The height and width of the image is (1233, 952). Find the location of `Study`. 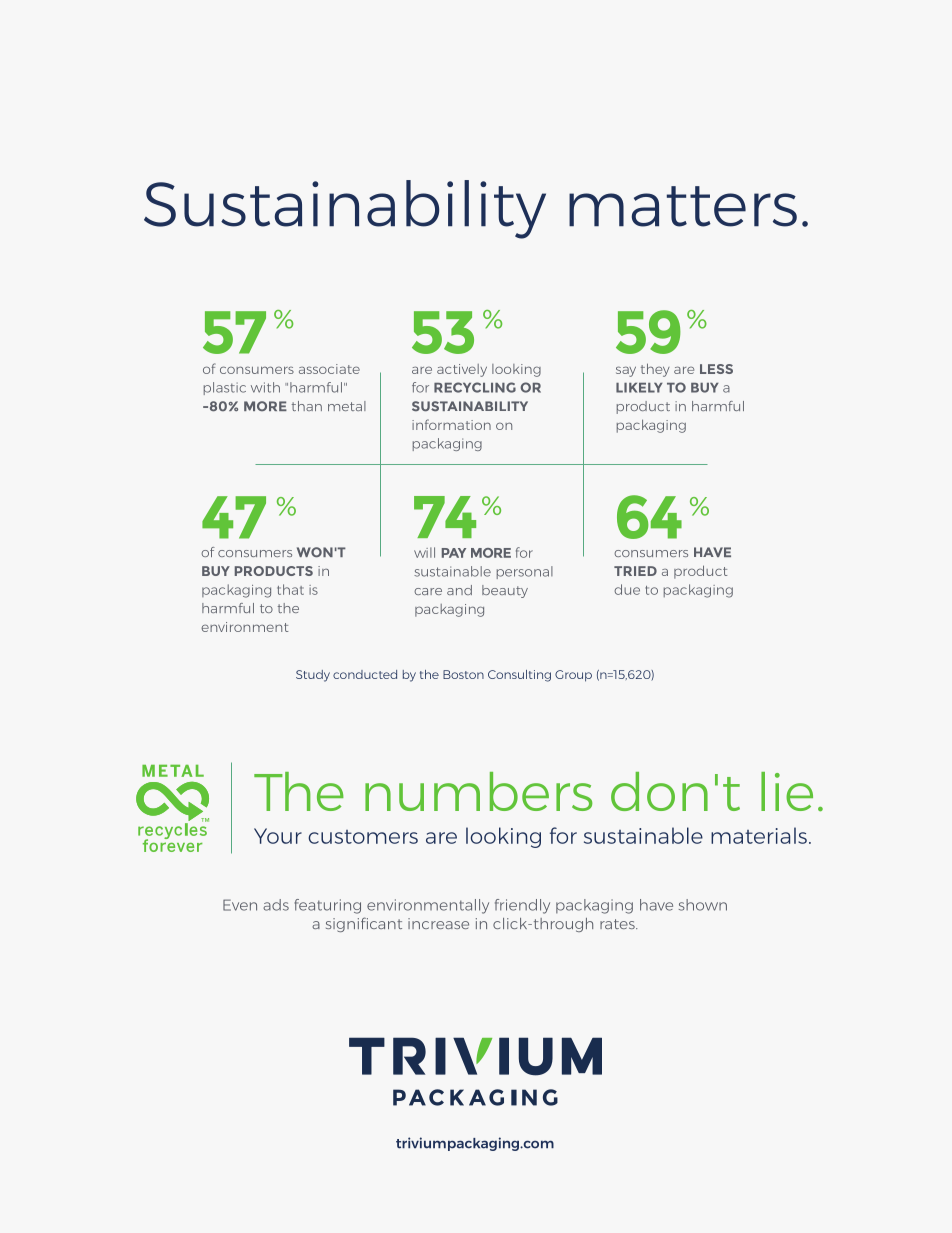

Study is located at coordinates (313, 676).
